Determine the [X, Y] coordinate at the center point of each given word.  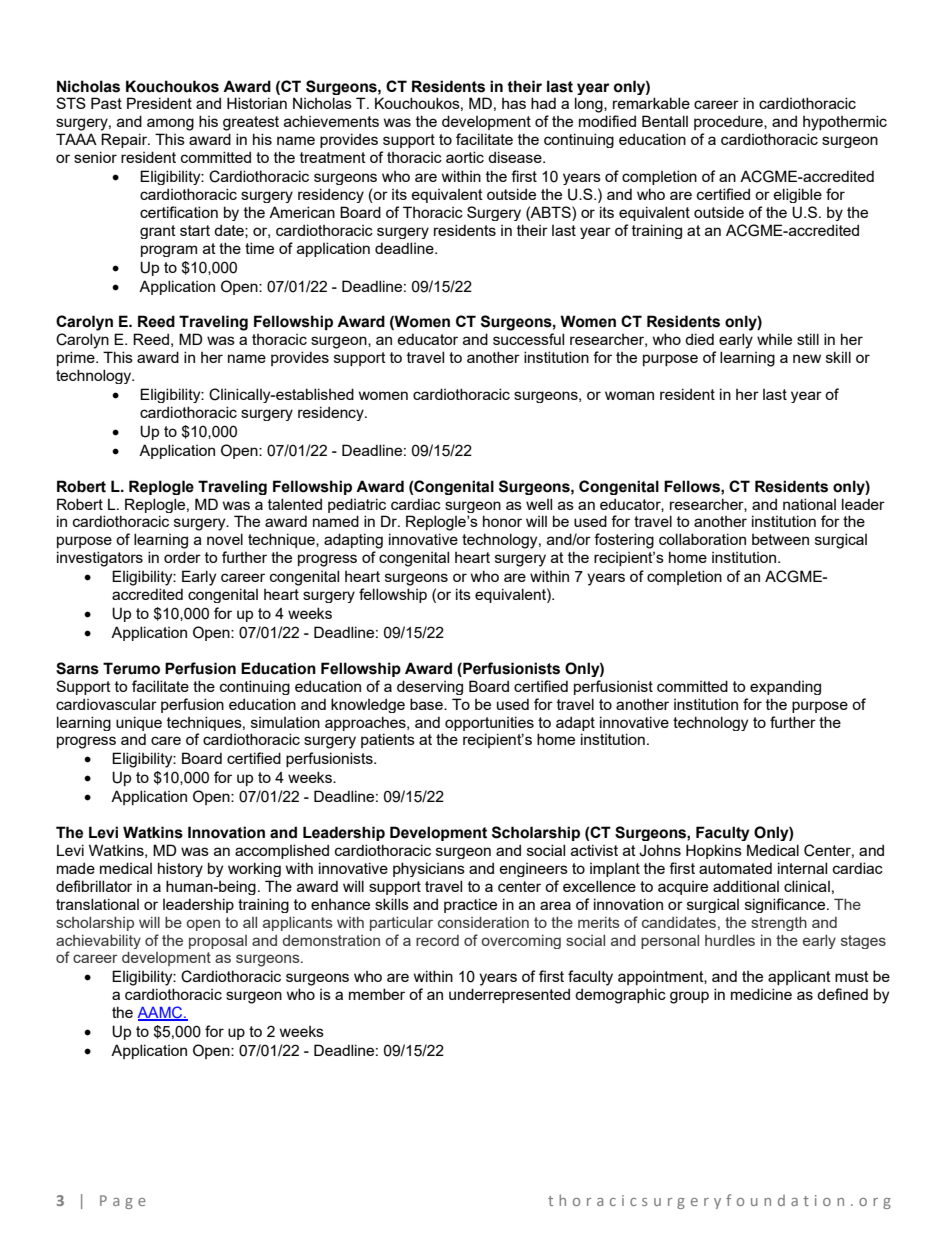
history [180, 869]
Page [123, 1202]
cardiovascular [106, 704]
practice [470, 905]
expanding [785, 687]
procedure [729, 122]
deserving [430, 687]
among [170, 124]
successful [528, 339]
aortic [465, 157]
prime [77, 358]
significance [786, 905]
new [807, 358]
